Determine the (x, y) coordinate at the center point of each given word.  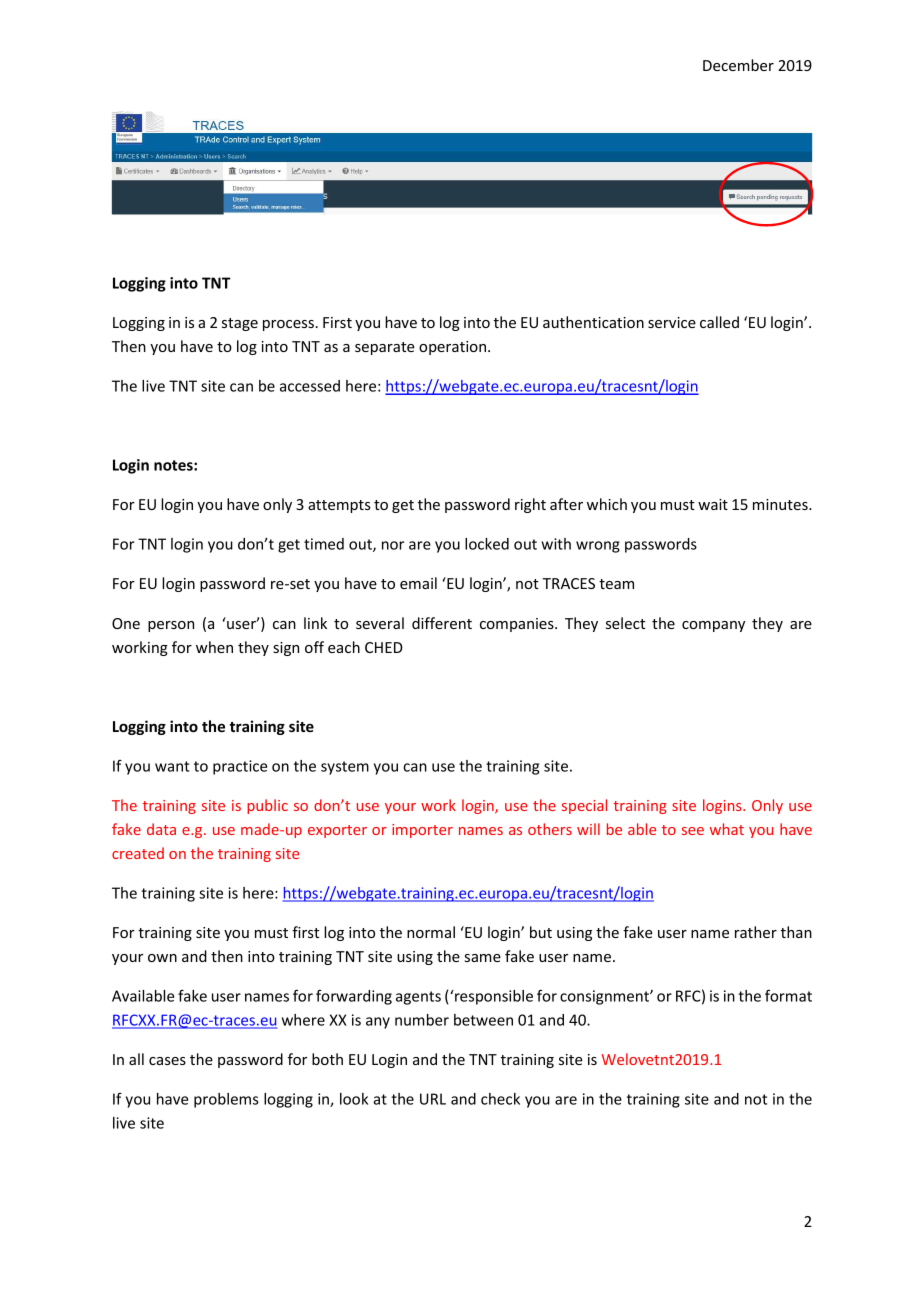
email (418, 583)
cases (167, 1061)
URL (433, 1099)
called (719, 322)
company (713, 626)
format (788, 995)
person (171, 626)
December (738, 65)
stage (240, 324)
